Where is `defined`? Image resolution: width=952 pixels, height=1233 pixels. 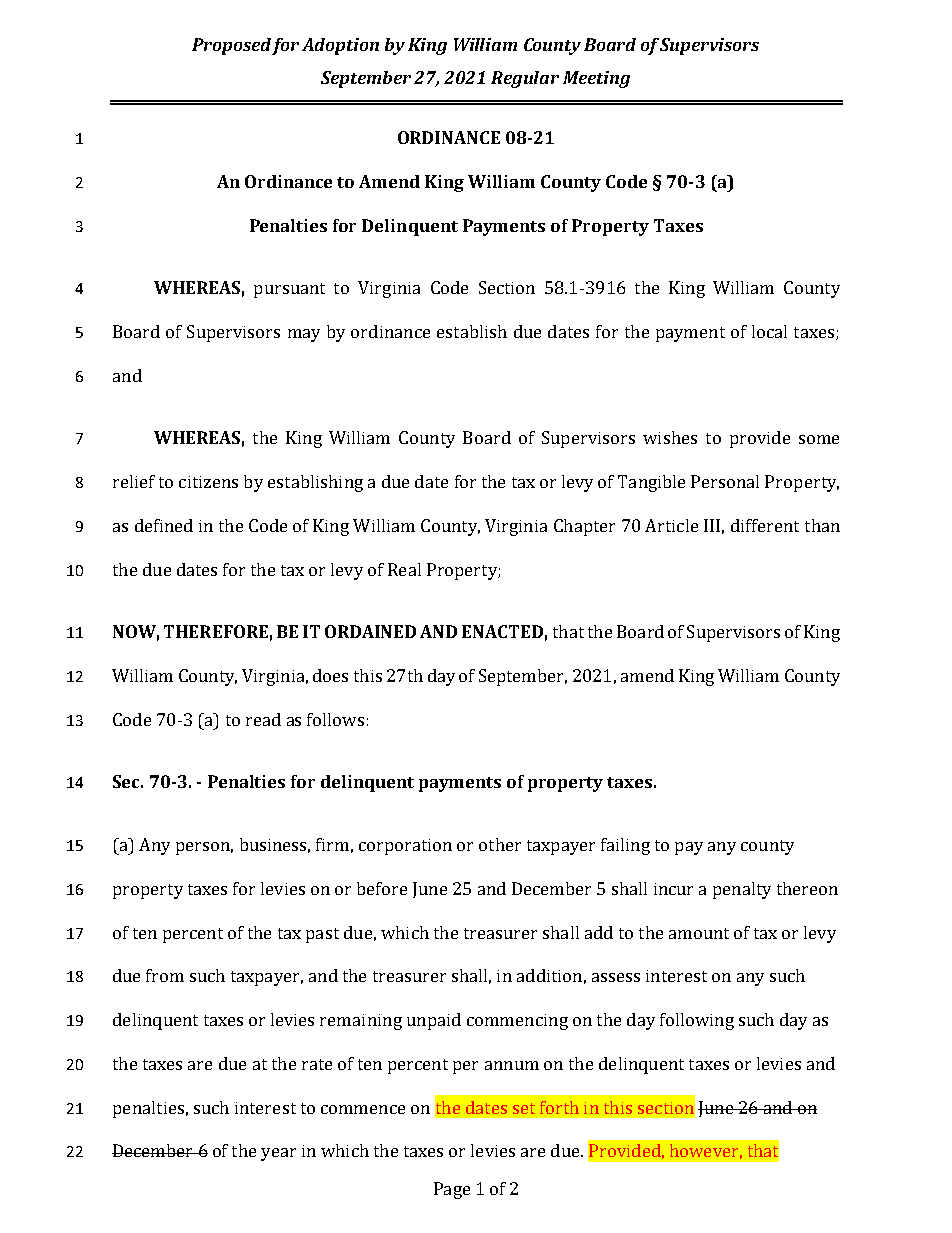
defined is located at coordinates (164, 525).
